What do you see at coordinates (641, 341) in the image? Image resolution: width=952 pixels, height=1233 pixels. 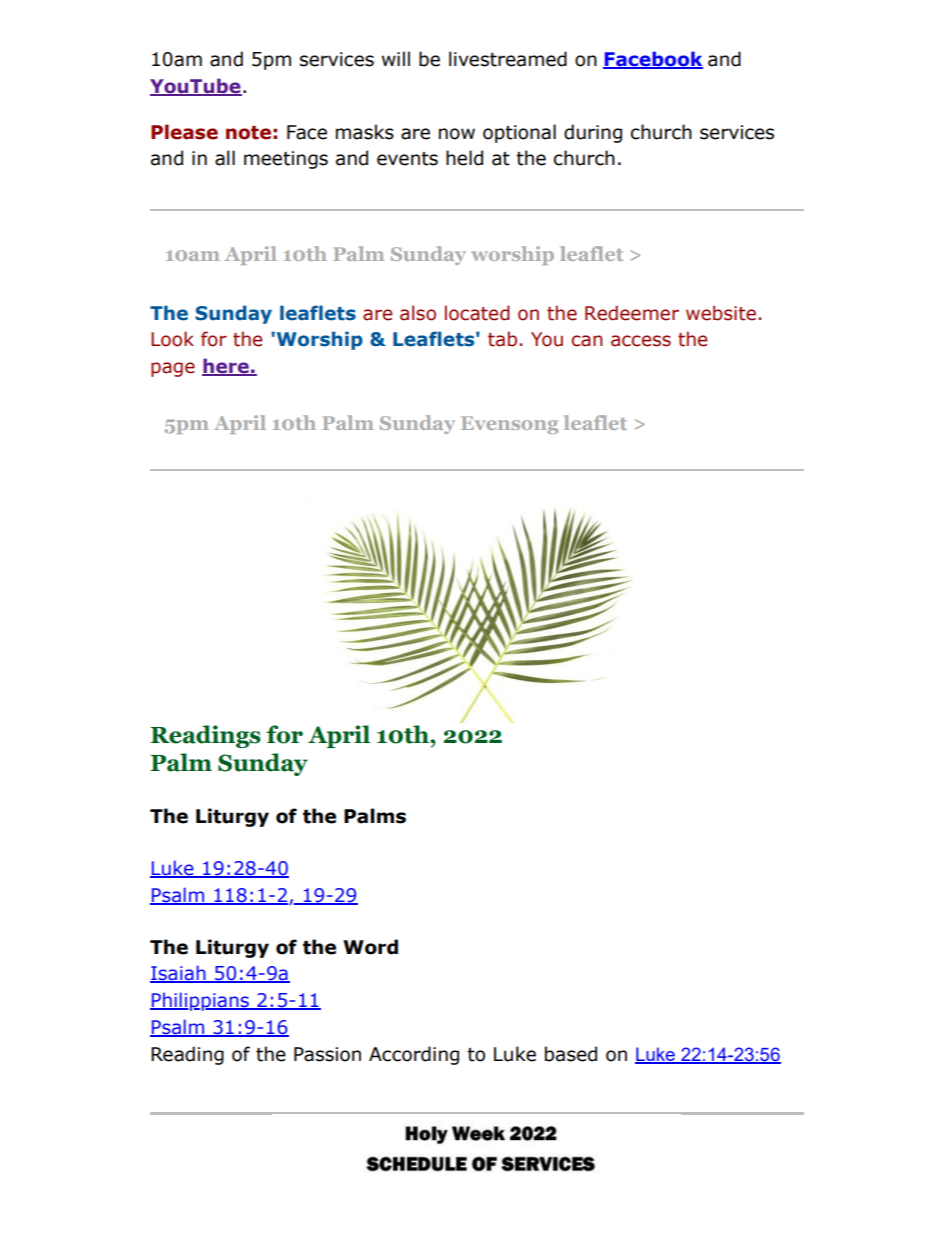 I see `access` at bounding box center [641, 341].
